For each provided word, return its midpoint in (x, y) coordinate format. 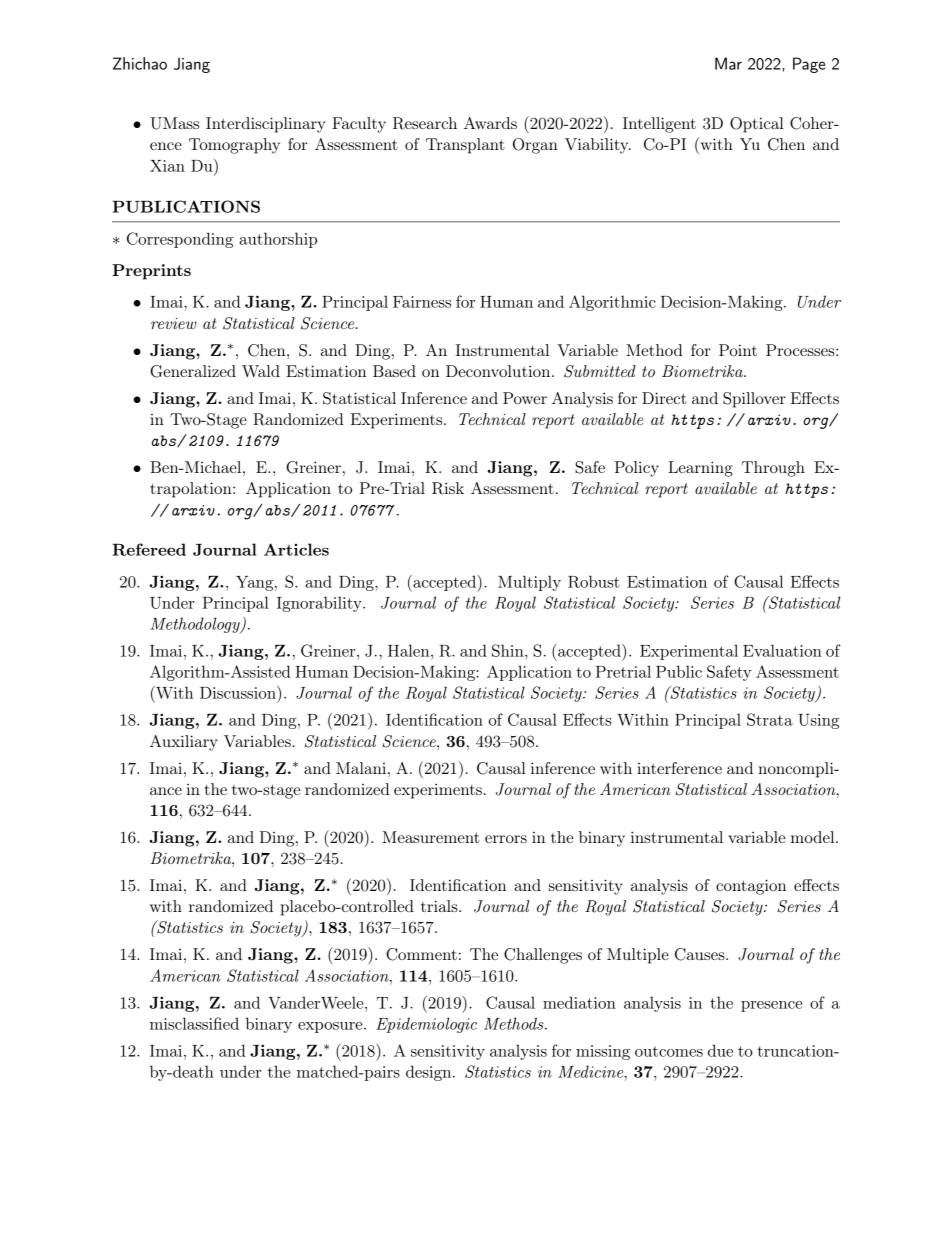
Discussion (239, 692)
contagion (751, 887)
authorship (278, 240)
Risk (448, 488)
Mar (728, 63)
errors (506, 839)
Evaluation (782, 650)
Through (773, 469)
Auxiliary (184, 743)
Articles (296, 549)
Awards (490, 123)
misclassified (194, 1023)
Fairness (422, 302)
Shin (509, 650)
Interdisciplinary (265, 125)
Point (738, 350)
